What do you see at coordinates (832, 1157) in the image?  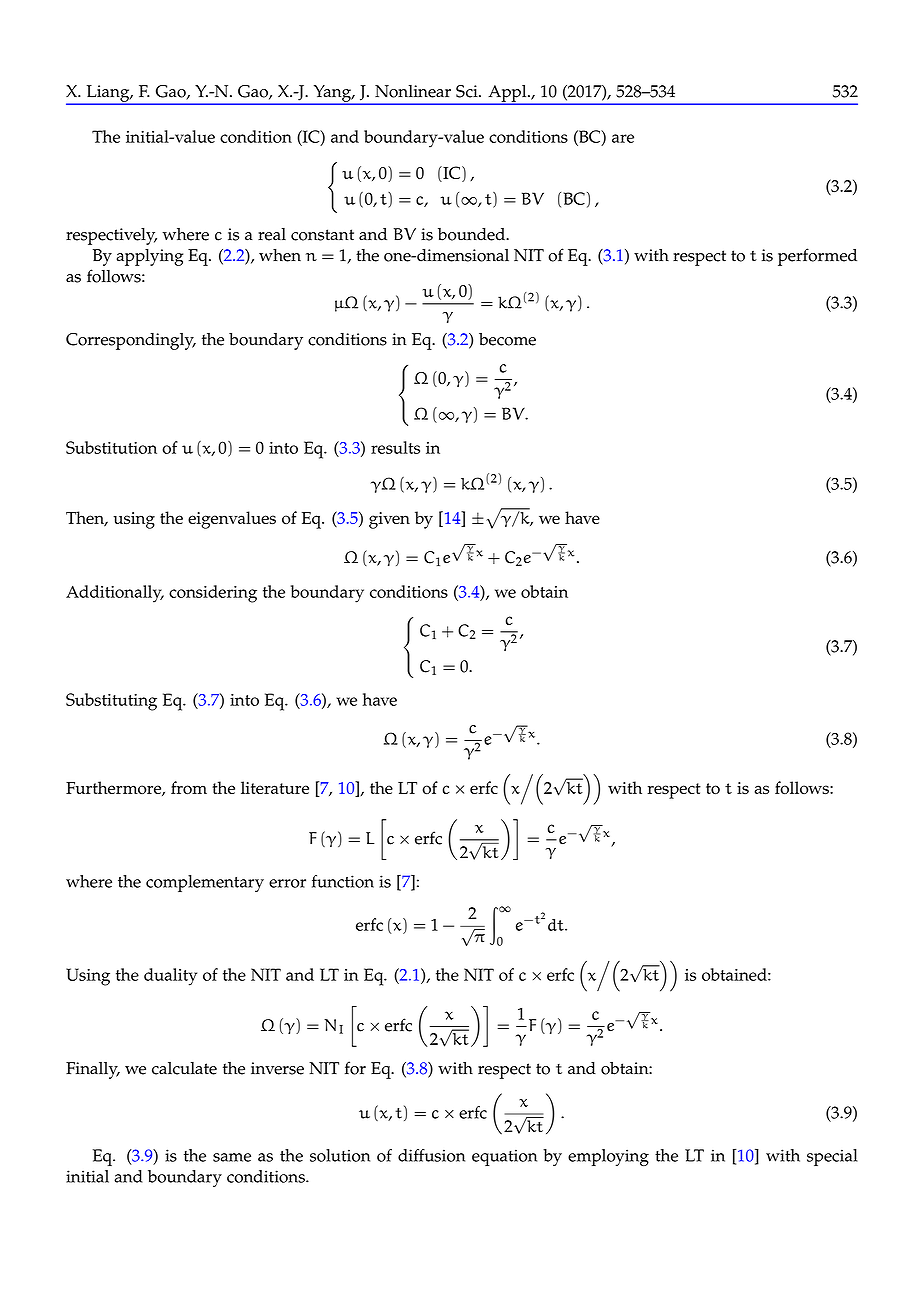 I see `special` at bounding box center [832, 1157].
